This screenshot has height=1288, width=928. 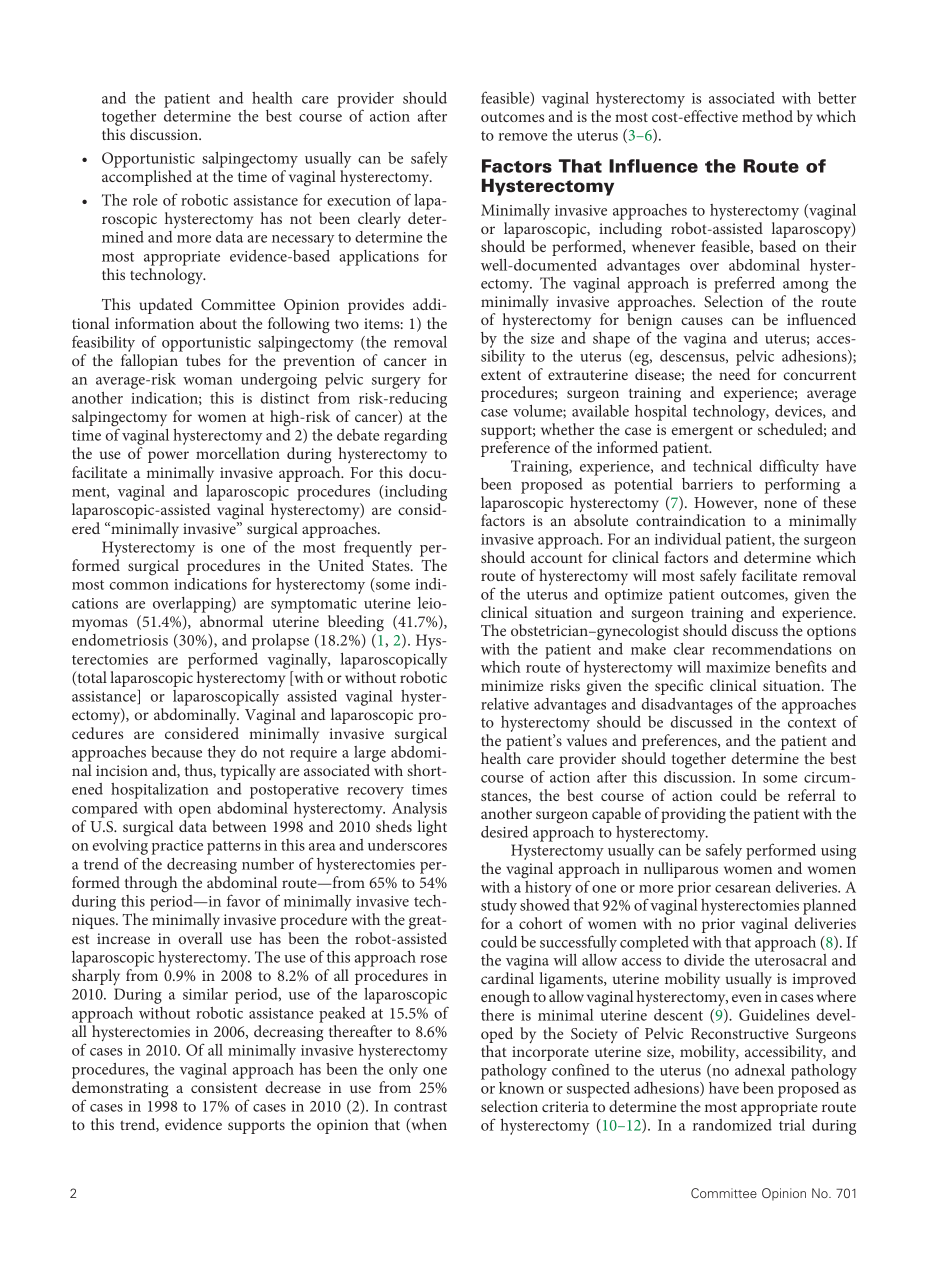 I want to click on Analysis, so click(x=419, y=810).
